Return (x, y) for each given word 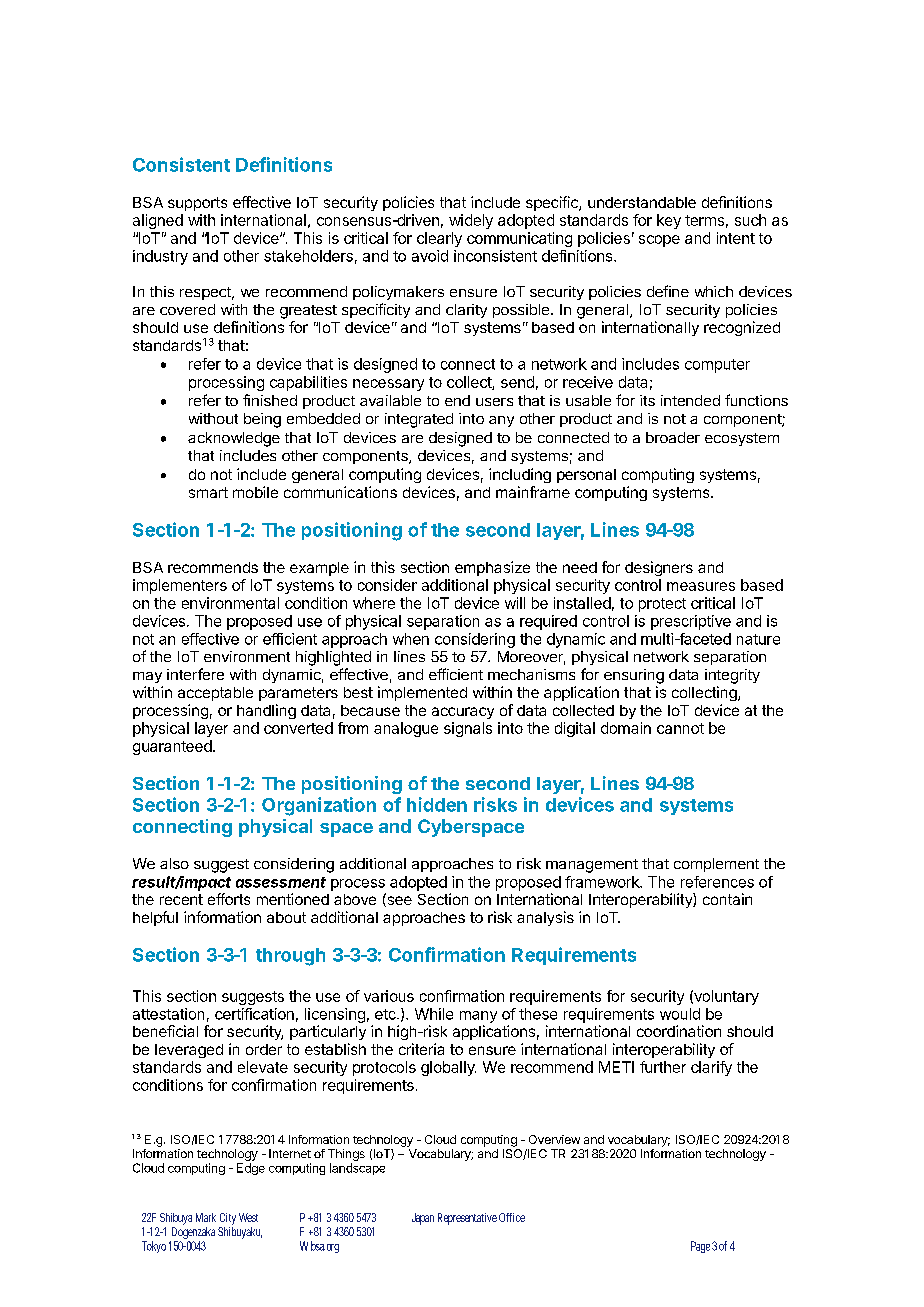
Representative (467, 1219)
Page (700, 1247)
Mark (206, 1217)
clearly (439, 239)
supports (197, 204)
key (669, 221)
